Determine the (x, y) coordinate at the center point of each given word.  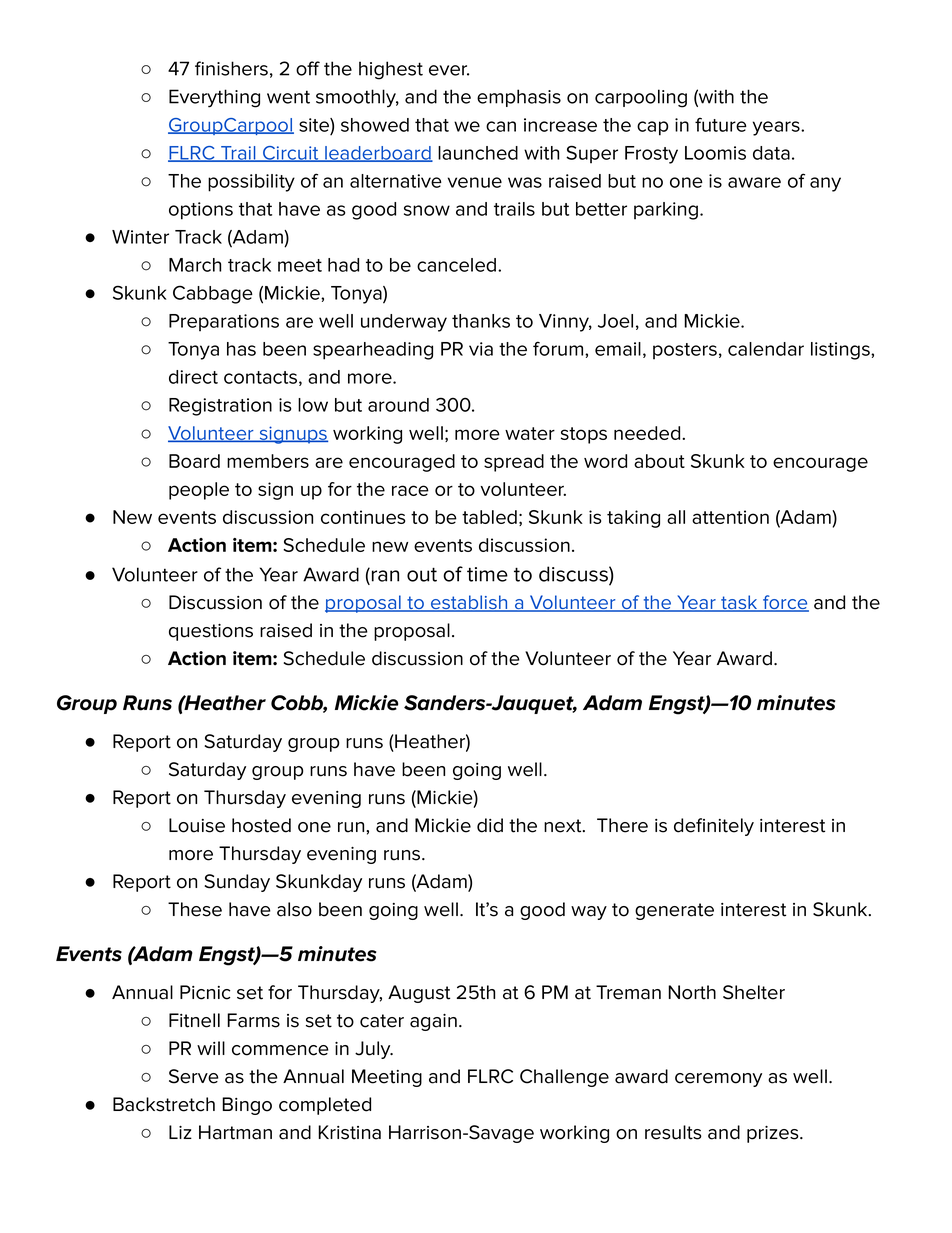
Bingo (247, 1106)
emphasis (519, 98)
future (721, 125)
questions (211, 632)
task (739, 603)
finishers (231, 68)
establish (469, 603)
